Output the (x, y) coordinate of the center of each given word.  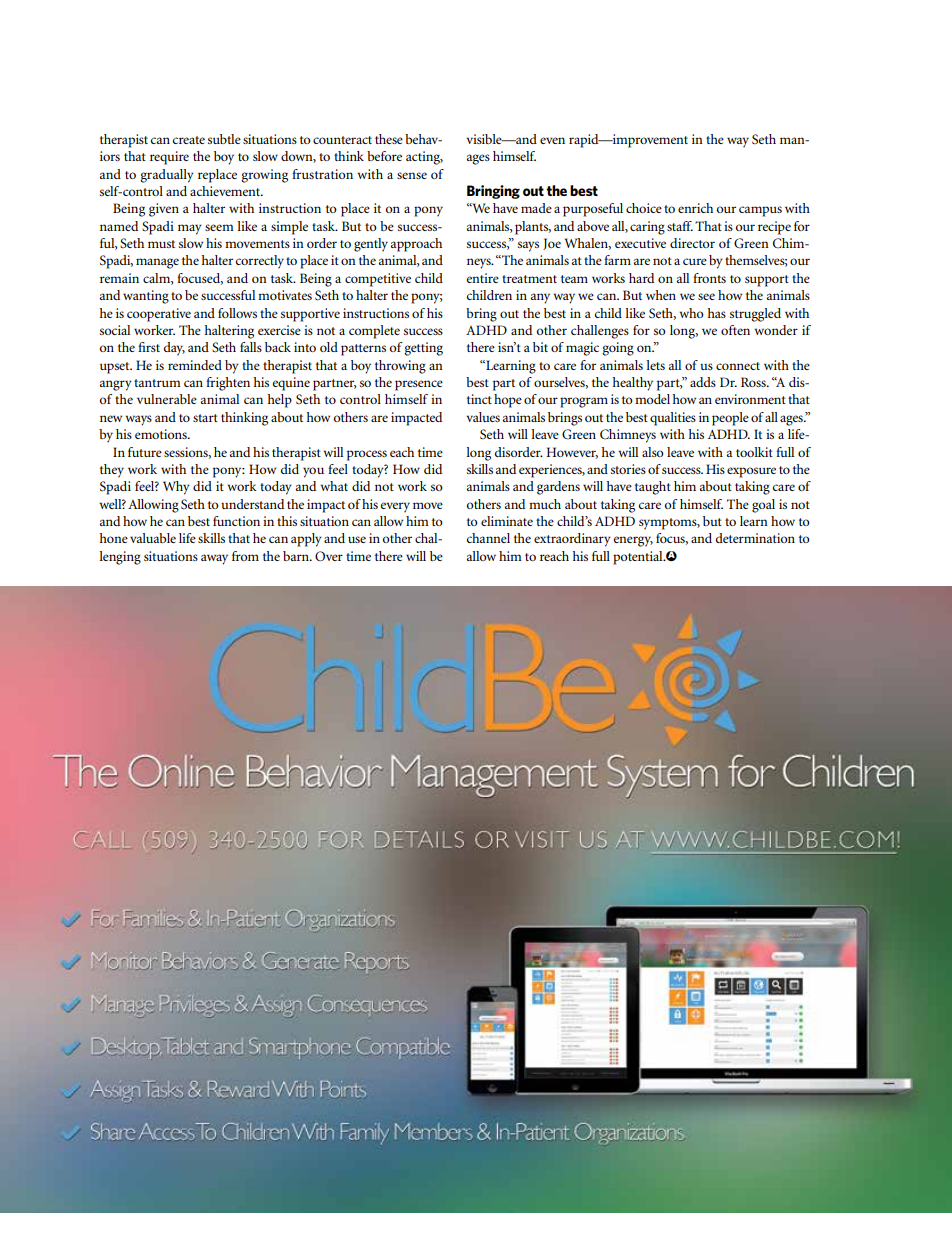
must (161, 244)
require (169, 158)
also (653, 452)
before (384, 156)
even (552, 140)
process (367, 455)
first (149, 347)
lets (656, 365)
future (145, 452)
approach (416, 245)
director (692, 243)
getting (423, 349)
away (214, 559)
